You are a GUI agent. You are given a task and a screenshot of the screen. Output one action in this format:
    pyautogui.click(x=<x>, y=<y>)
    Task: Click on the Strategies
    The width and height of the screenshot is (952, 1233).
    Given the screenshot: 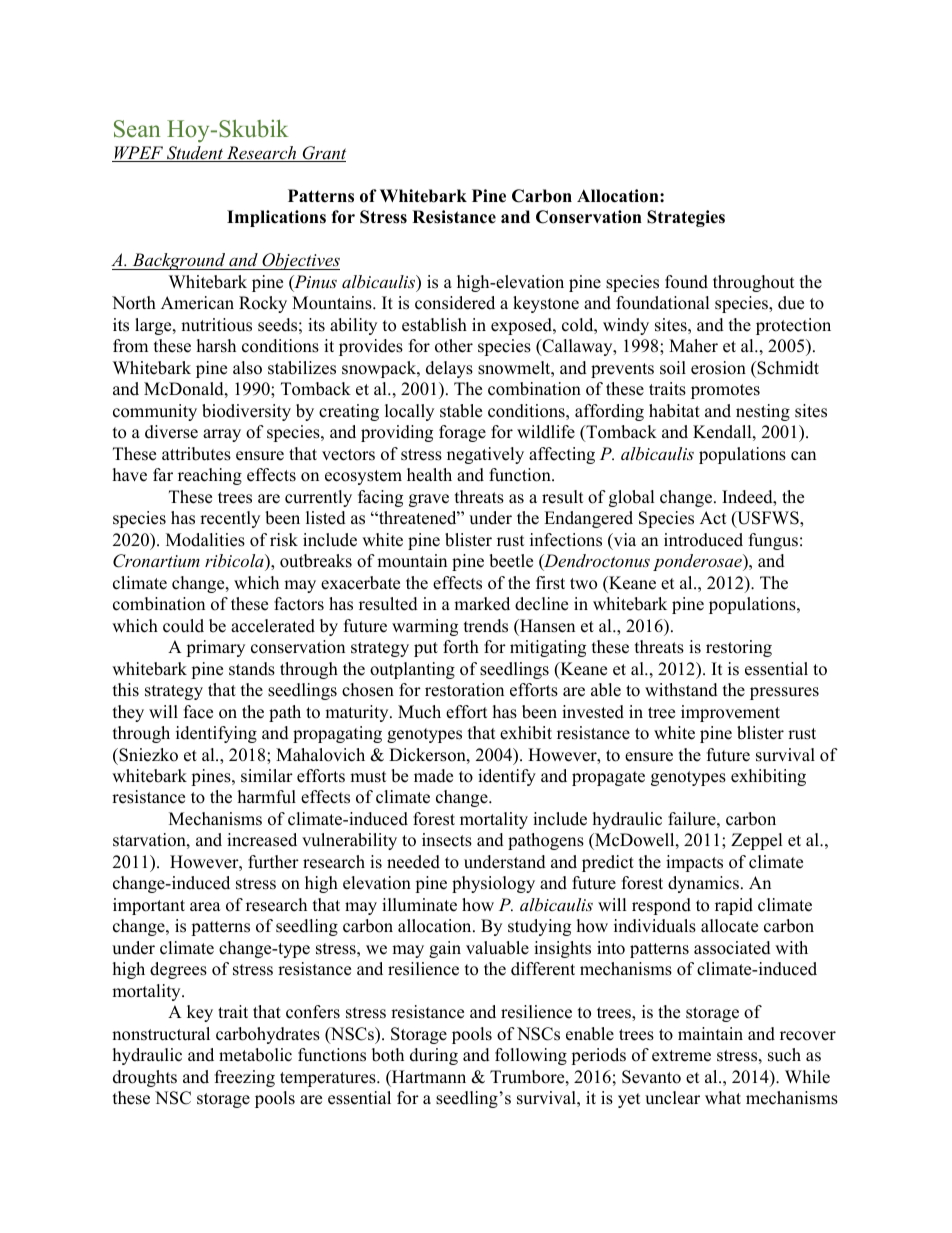 What is the action you would take?
    pyautogui.click(x=686, y=218)
